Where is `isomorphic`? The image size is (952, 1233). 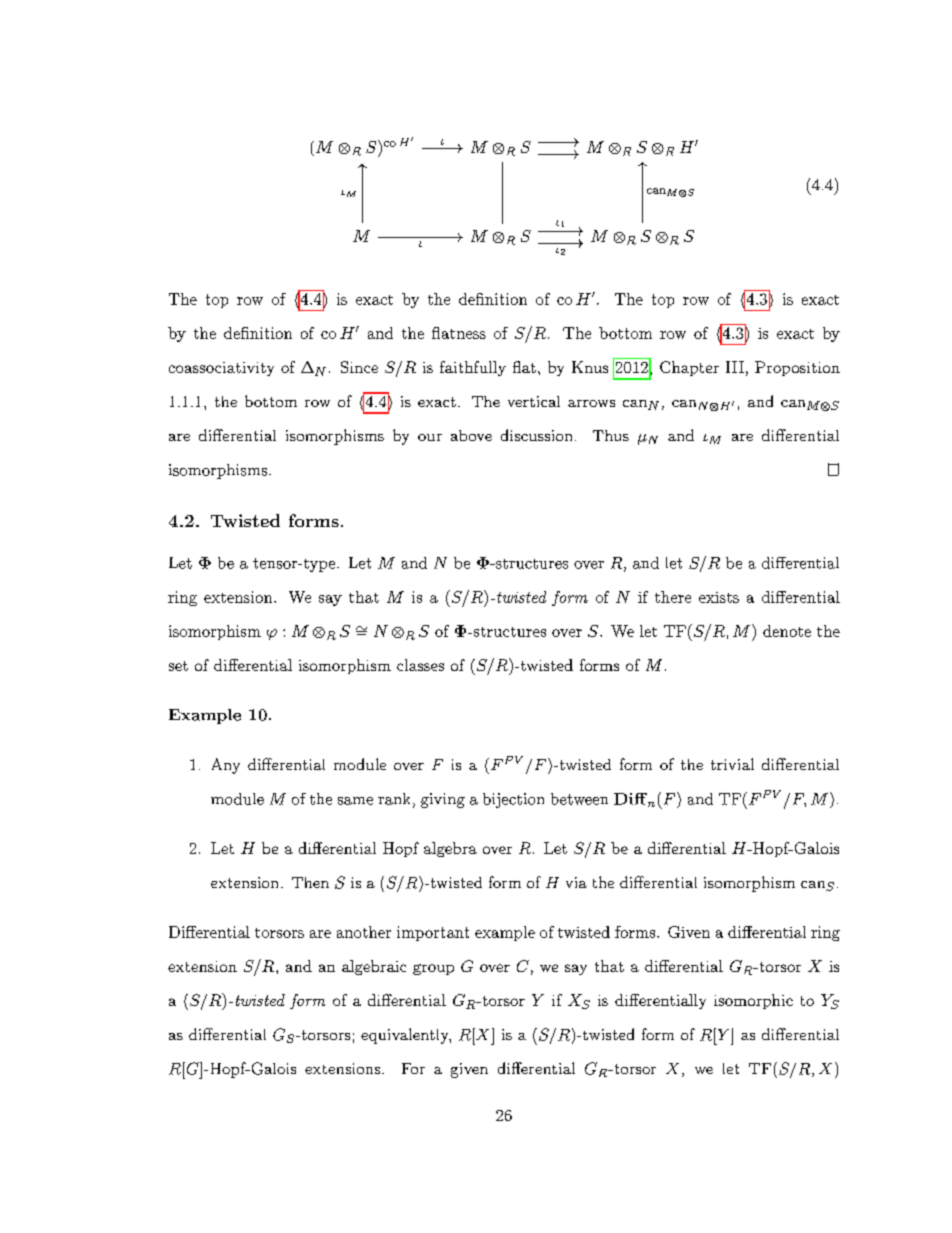
isomorphic is located at coordinates (753, 1001).
